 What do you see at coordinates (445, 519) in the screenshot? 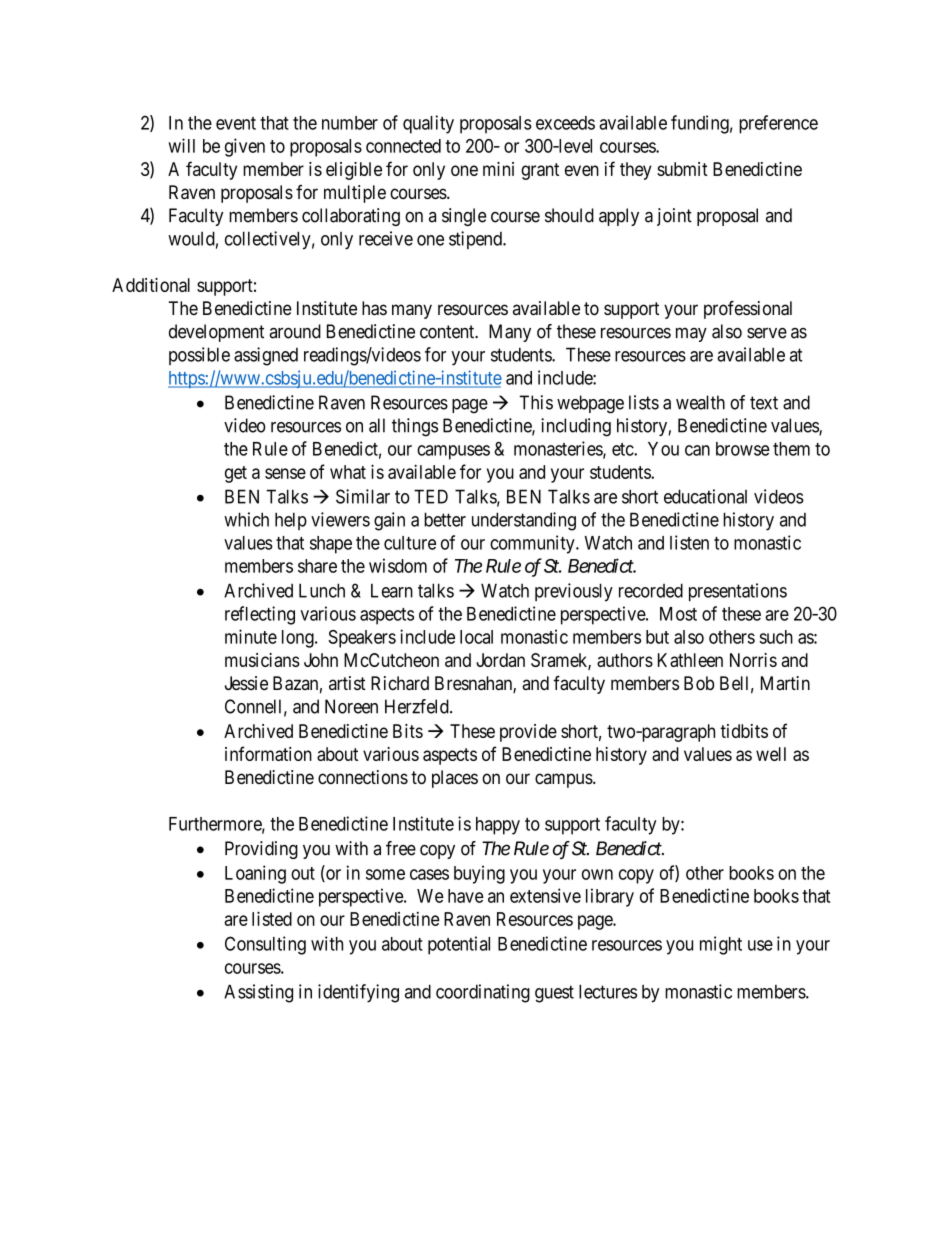
I see `better` at bounding box center [445, 519].
